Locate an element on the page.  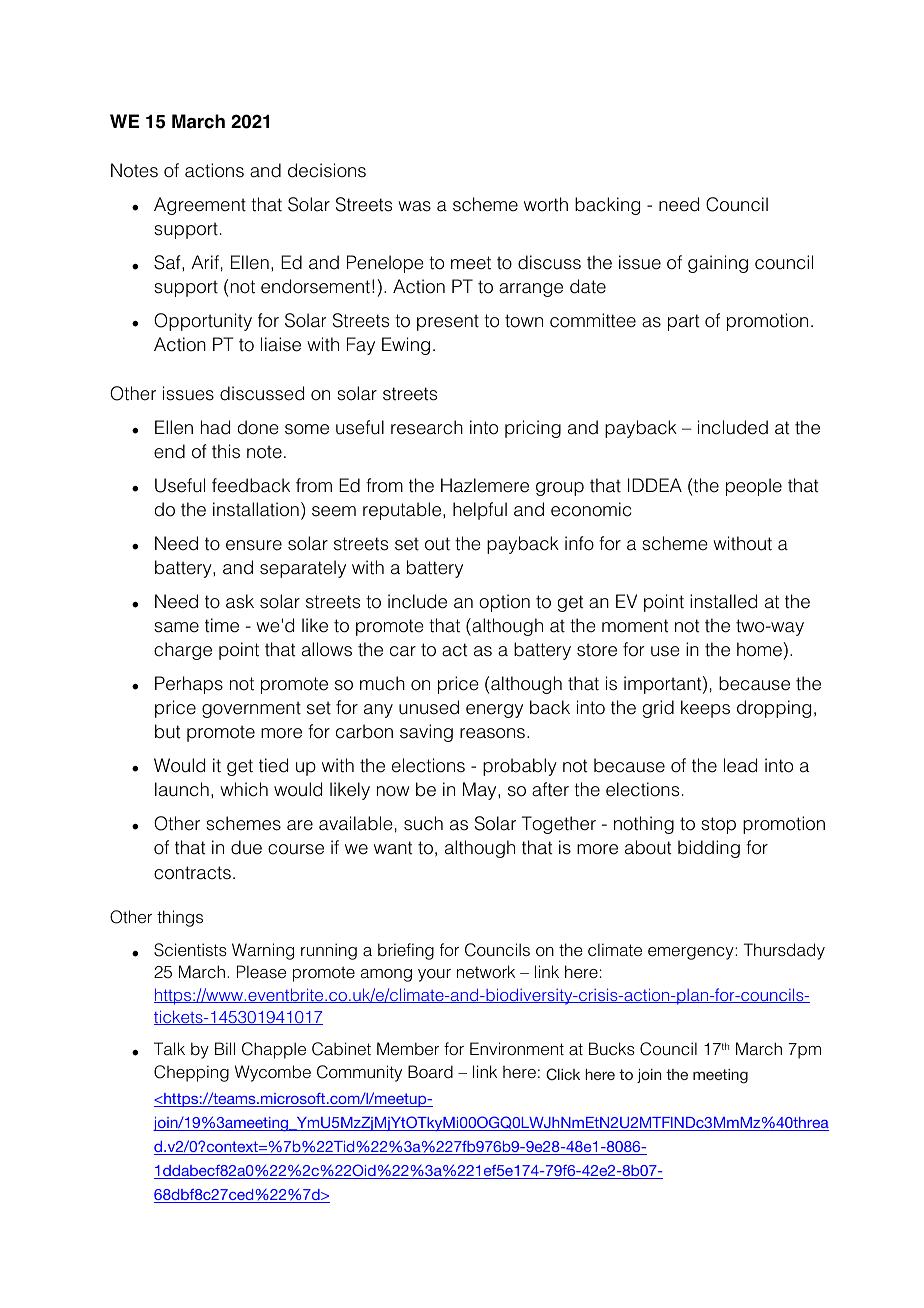
Agreement is located at coordinates (200, 206).
